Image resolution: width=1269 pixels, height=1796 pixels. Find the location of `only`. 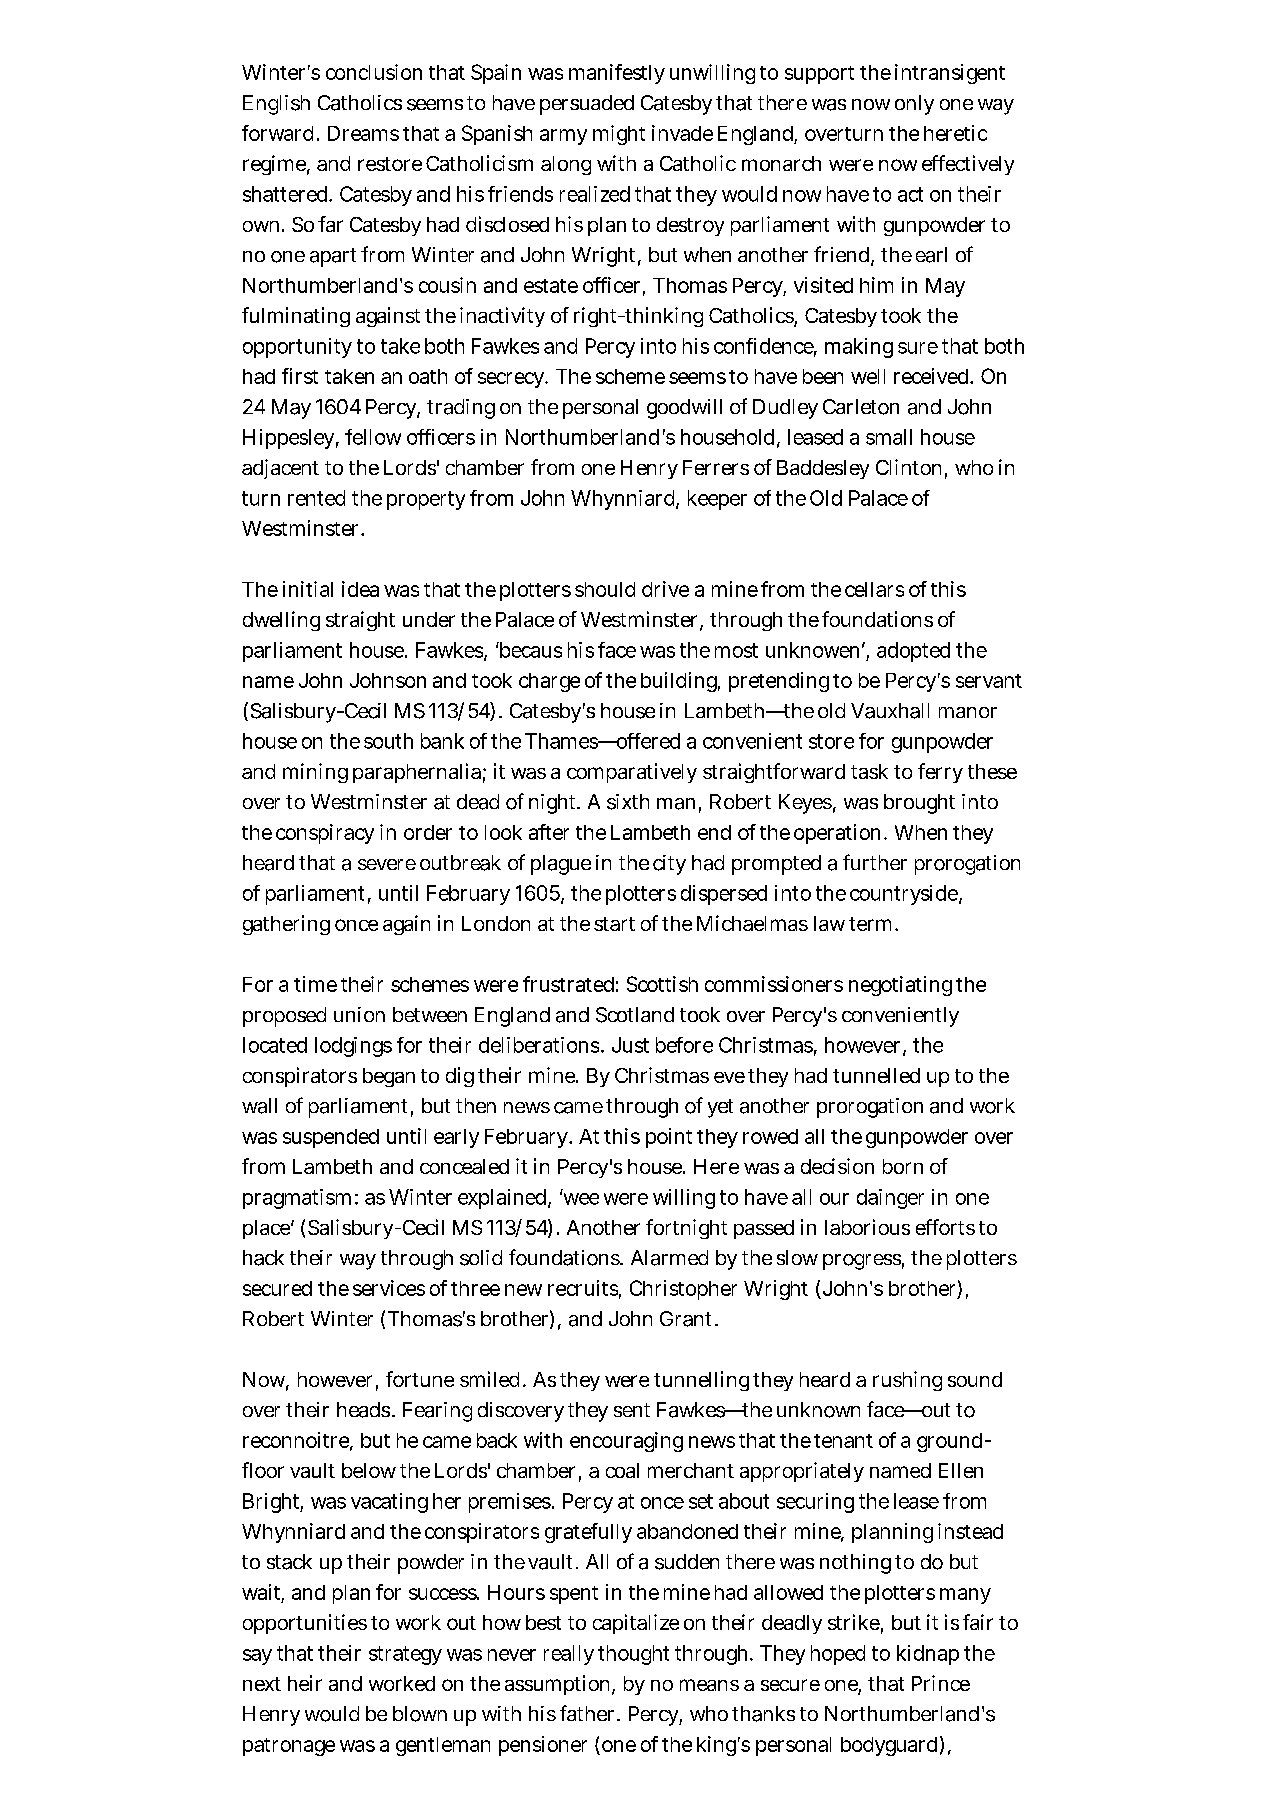

only is located at coordinates (914, 105).
